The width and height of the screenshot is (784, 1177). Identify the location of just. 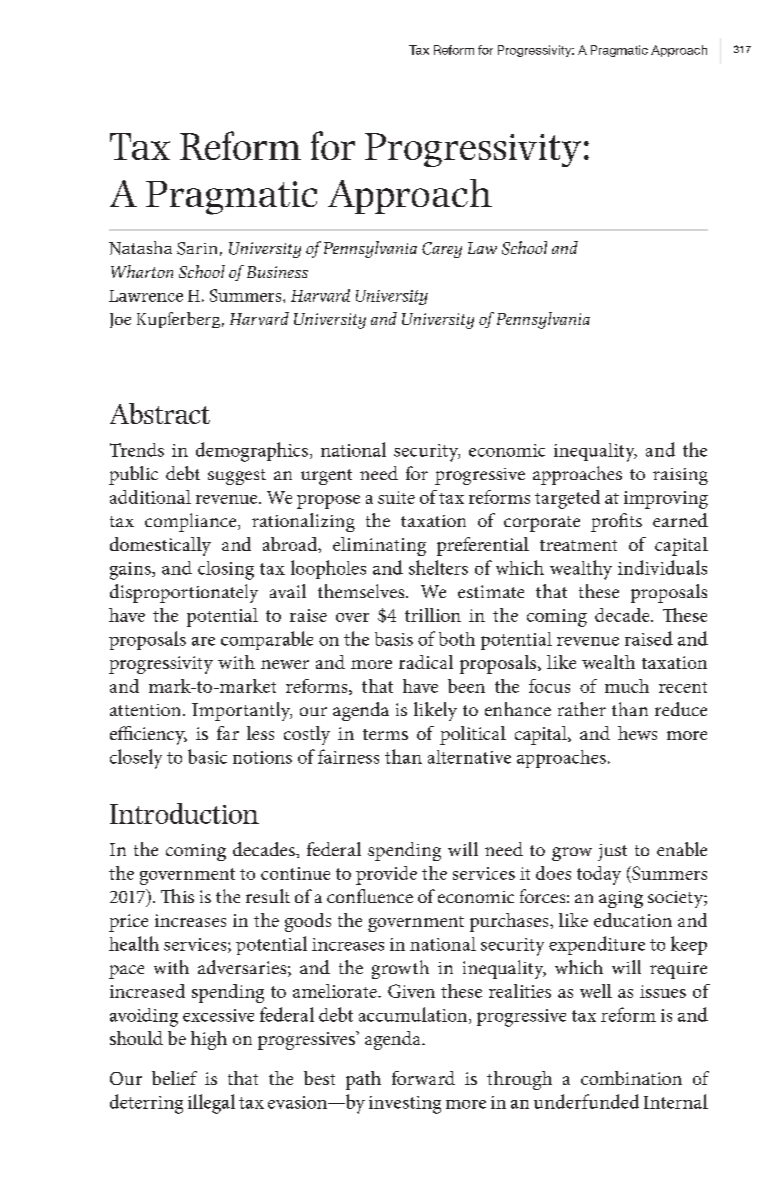
(612, 852).
